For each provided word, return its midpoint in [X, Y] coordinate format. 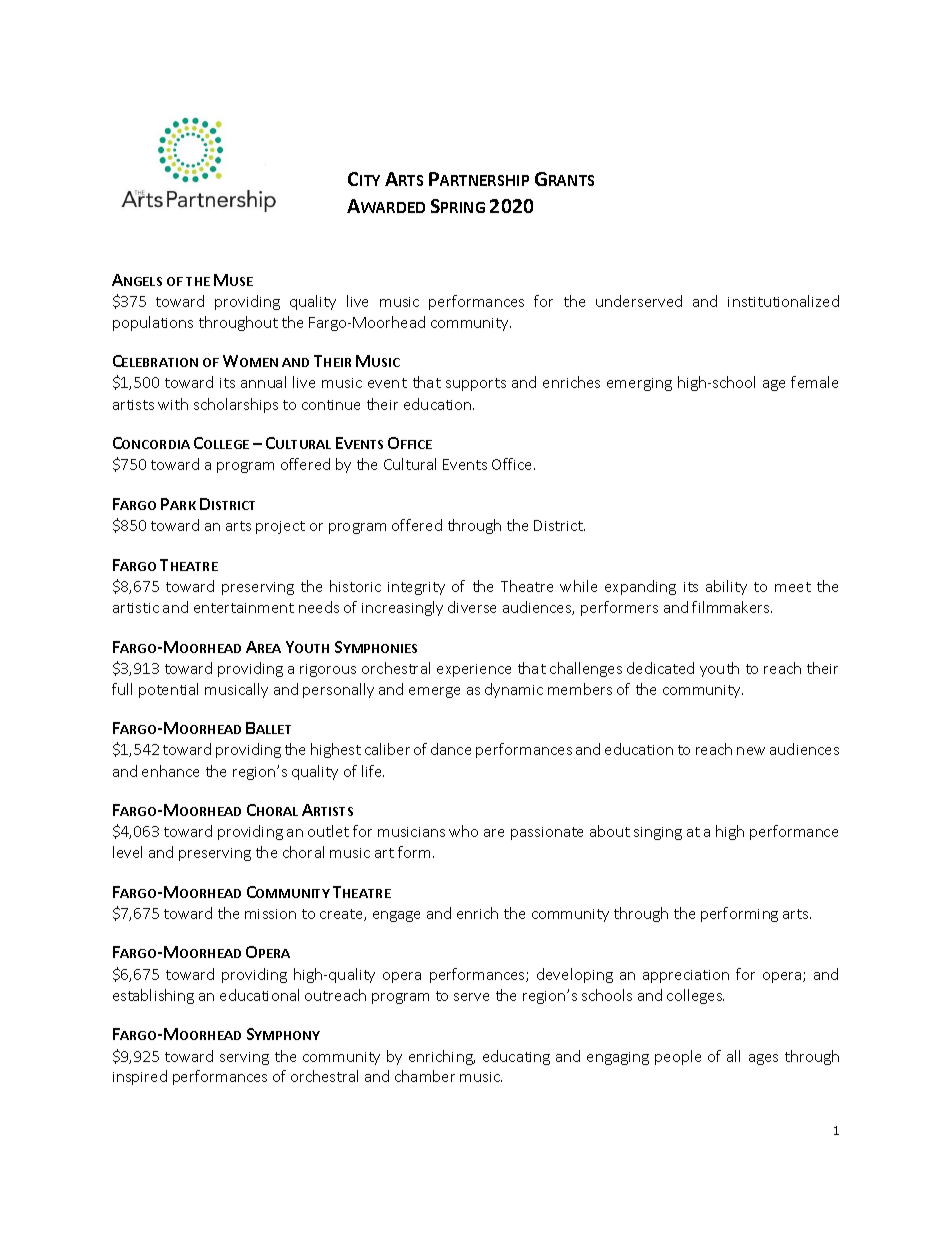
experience [474, 670]
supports [476, 384]
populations [153, 323]
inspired [140, 1077]
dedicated [660, 668]
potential [168, 690]
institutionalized [783, 301]
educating [516, 1057]
